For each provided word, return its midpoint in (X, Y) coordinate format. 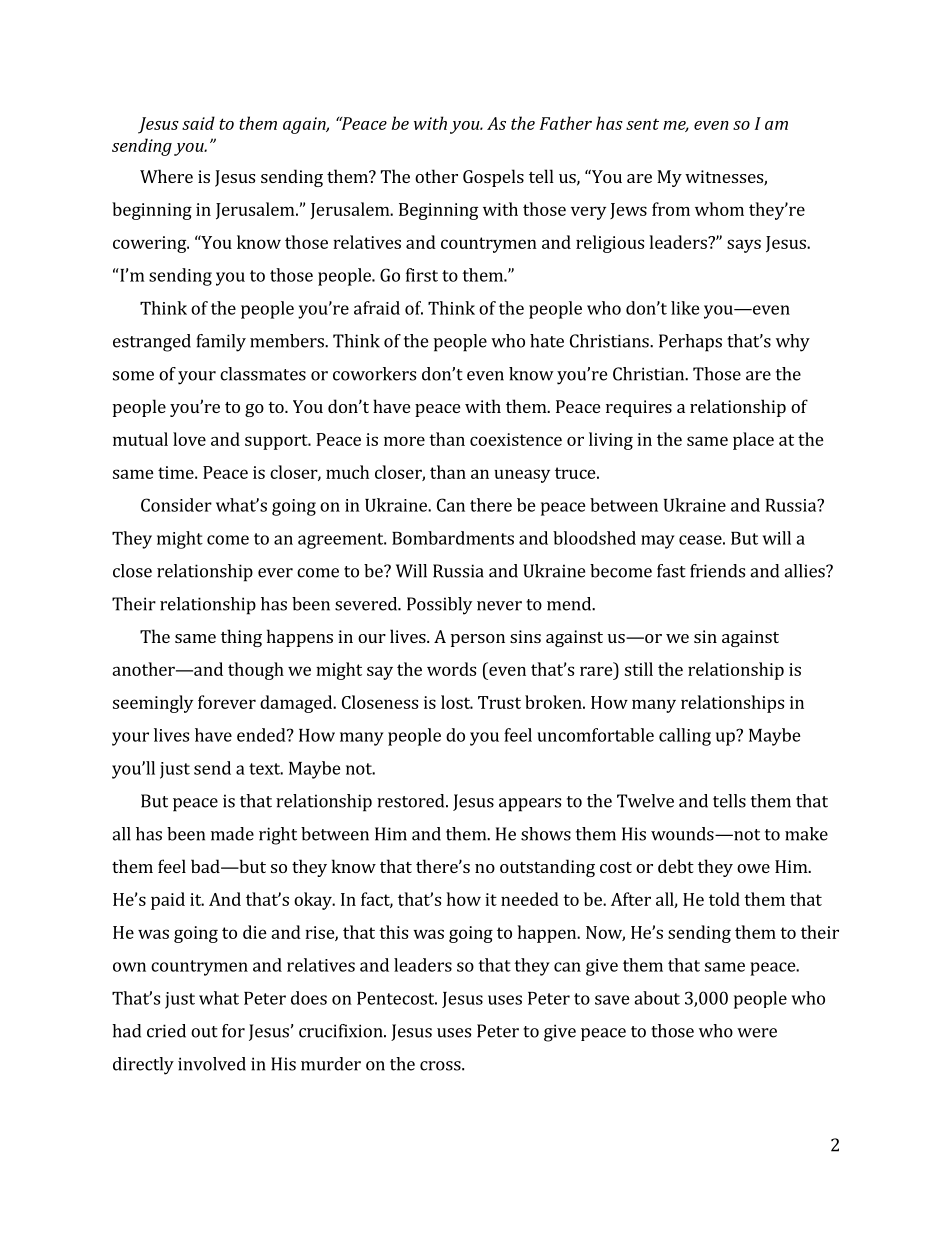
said (198, 123)
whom (719, 209)
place (753, 441)
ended (262, 735)
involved (212, 1064)
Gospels (493, 178)
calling (685, 737)
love (189, 439)
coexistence (516, 439)
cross (441, 1066)
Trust (499, 702)
